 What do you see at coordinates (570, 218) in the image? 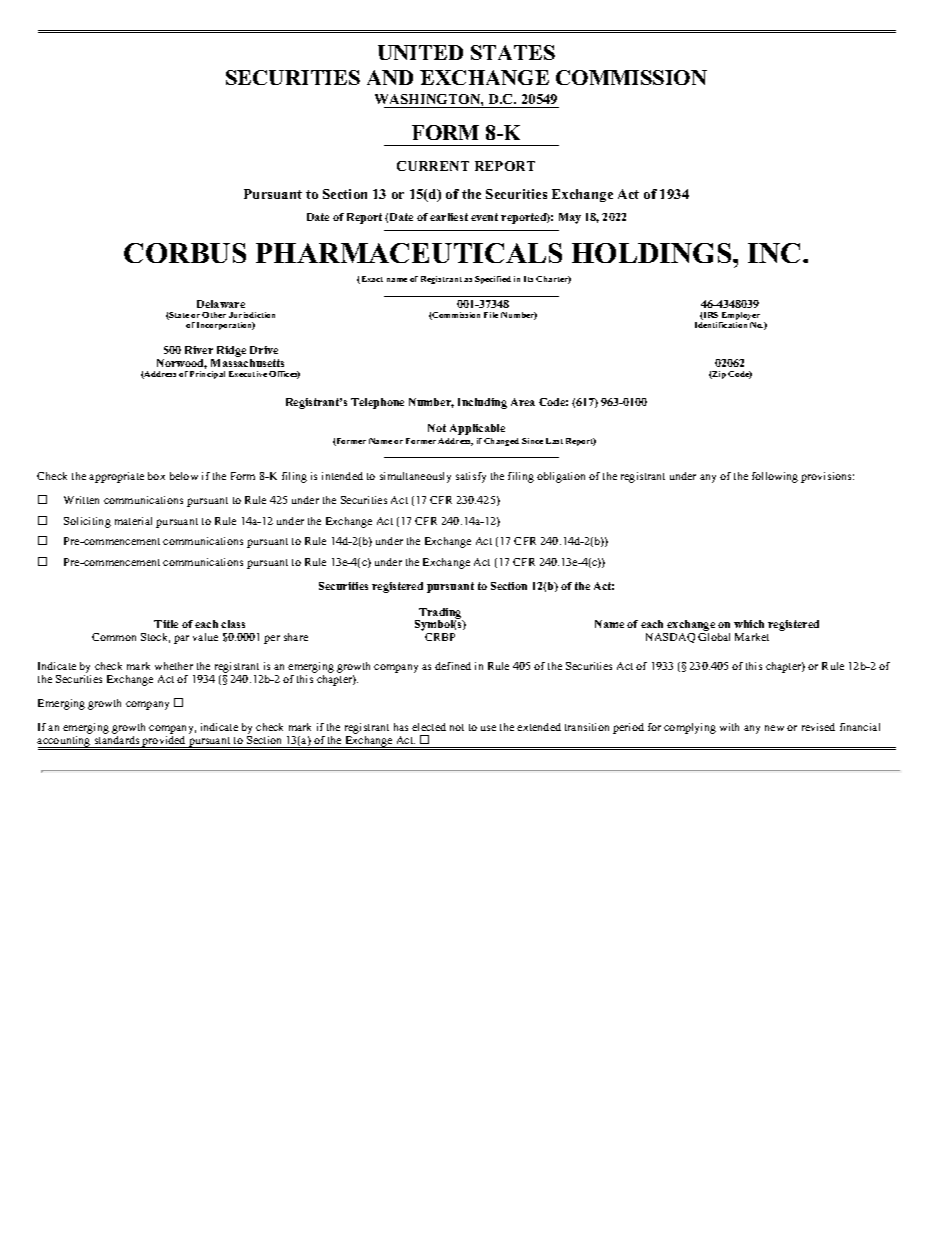
I see `May` at bounding box center [570, 218].
